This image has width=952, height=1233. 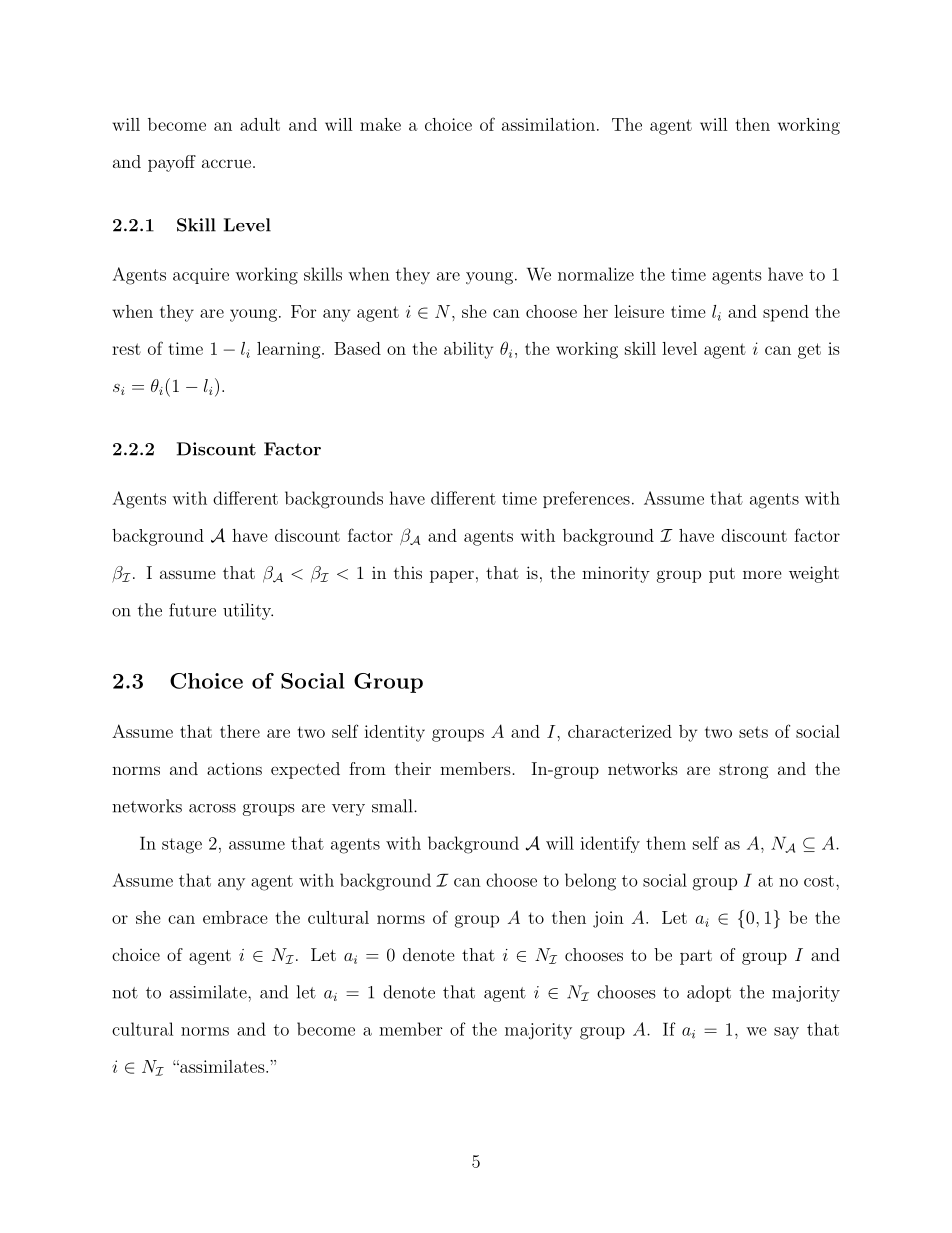 What do you see at coordinates (608, 919) in the image?
I see `join` at bounding box center [608, 919].
